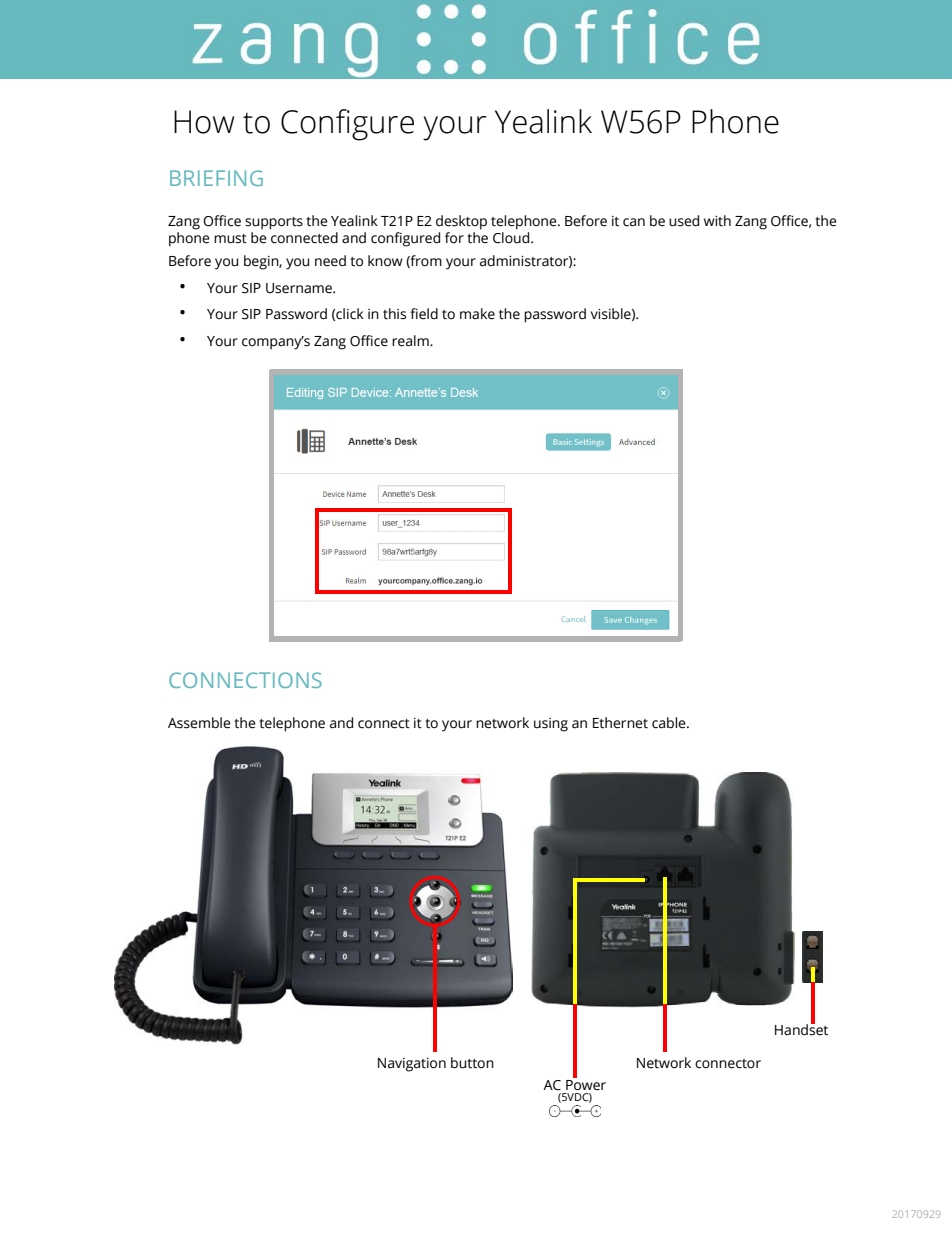 The width and height of the image is (952, 1233). Describe the element at coordinates (199, 723) in the image. I see `Assemble` at that location.
